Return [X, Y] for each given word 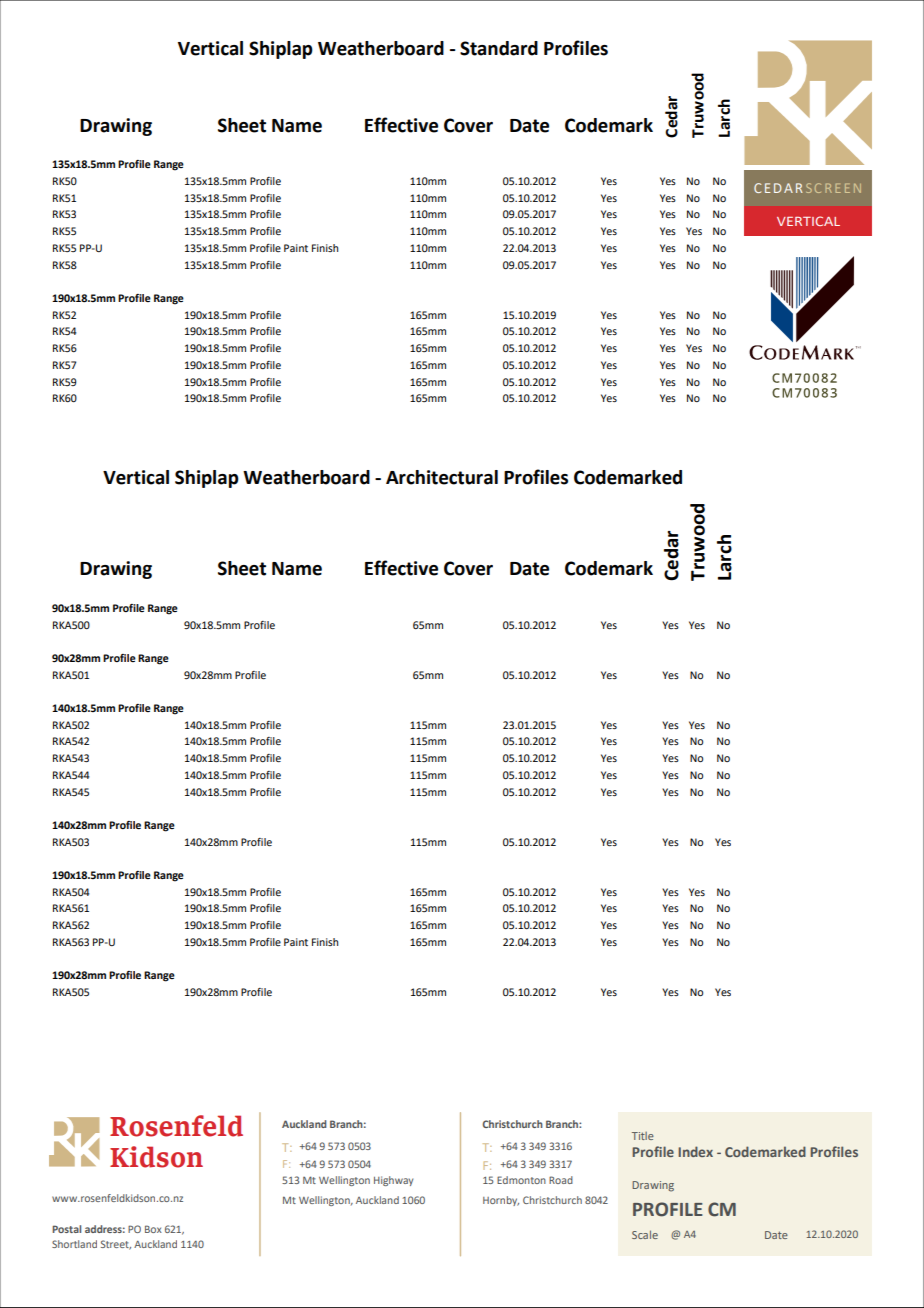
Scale [645, 1234]
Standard [499, 48]
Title [643, 1136]
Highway [393, 1181]
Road [561, 1180]
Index [695, 1151]
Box [153, 1229]
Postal [66, 1229]
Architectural [442, 477]
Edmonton [521, 1180]
